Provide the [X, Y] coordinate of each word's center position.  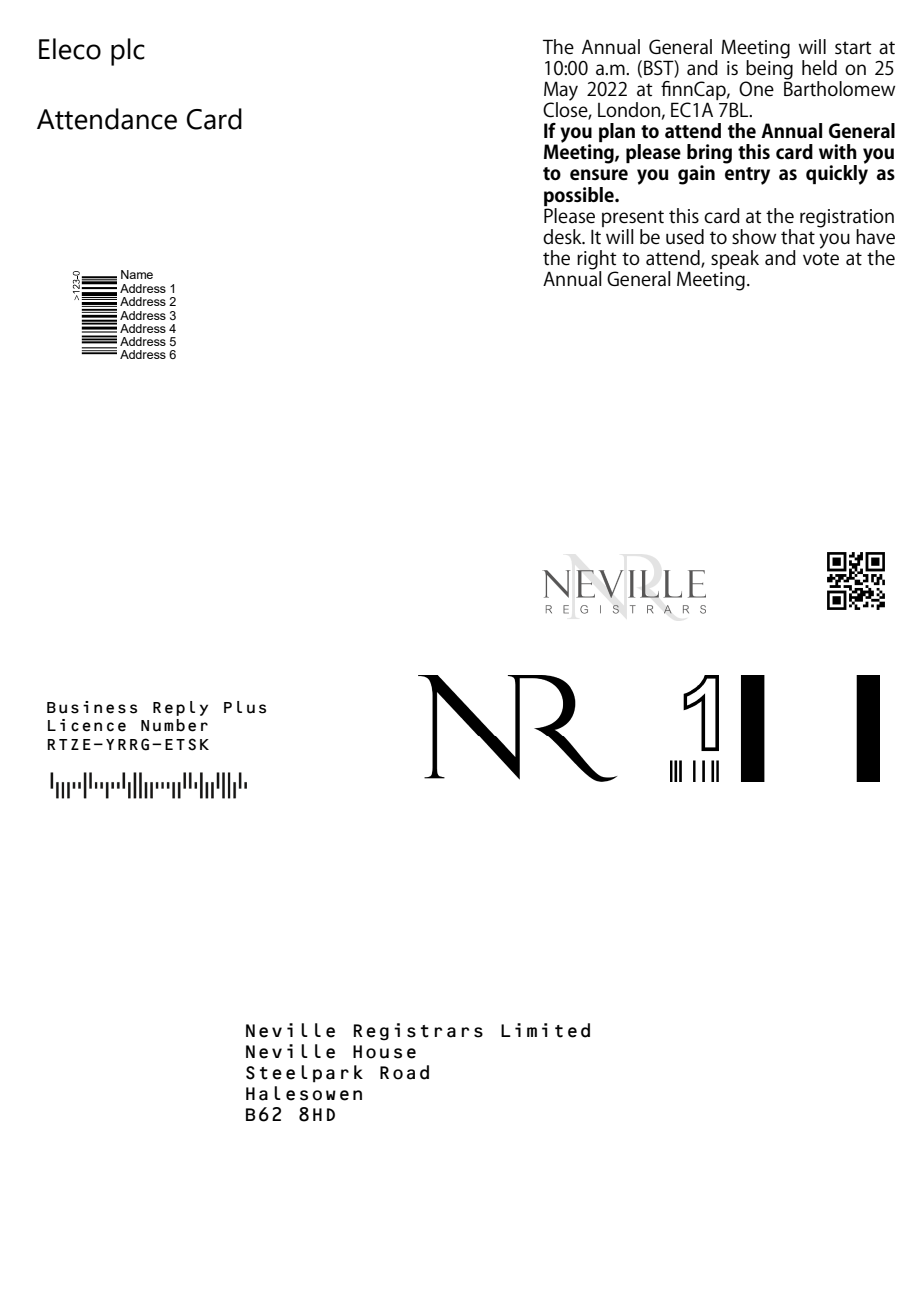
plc [128, 52]
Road [404, 1072]
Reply [180, 708]
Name [137, 274]
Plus [245, 707]
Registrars [418, 1032]
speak [735, 259]
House [384, 1052]
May [561, 92]
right [597, 261]
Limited [545, 1030]
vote [821, 259]
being [769, 69]
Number [174, 725]
